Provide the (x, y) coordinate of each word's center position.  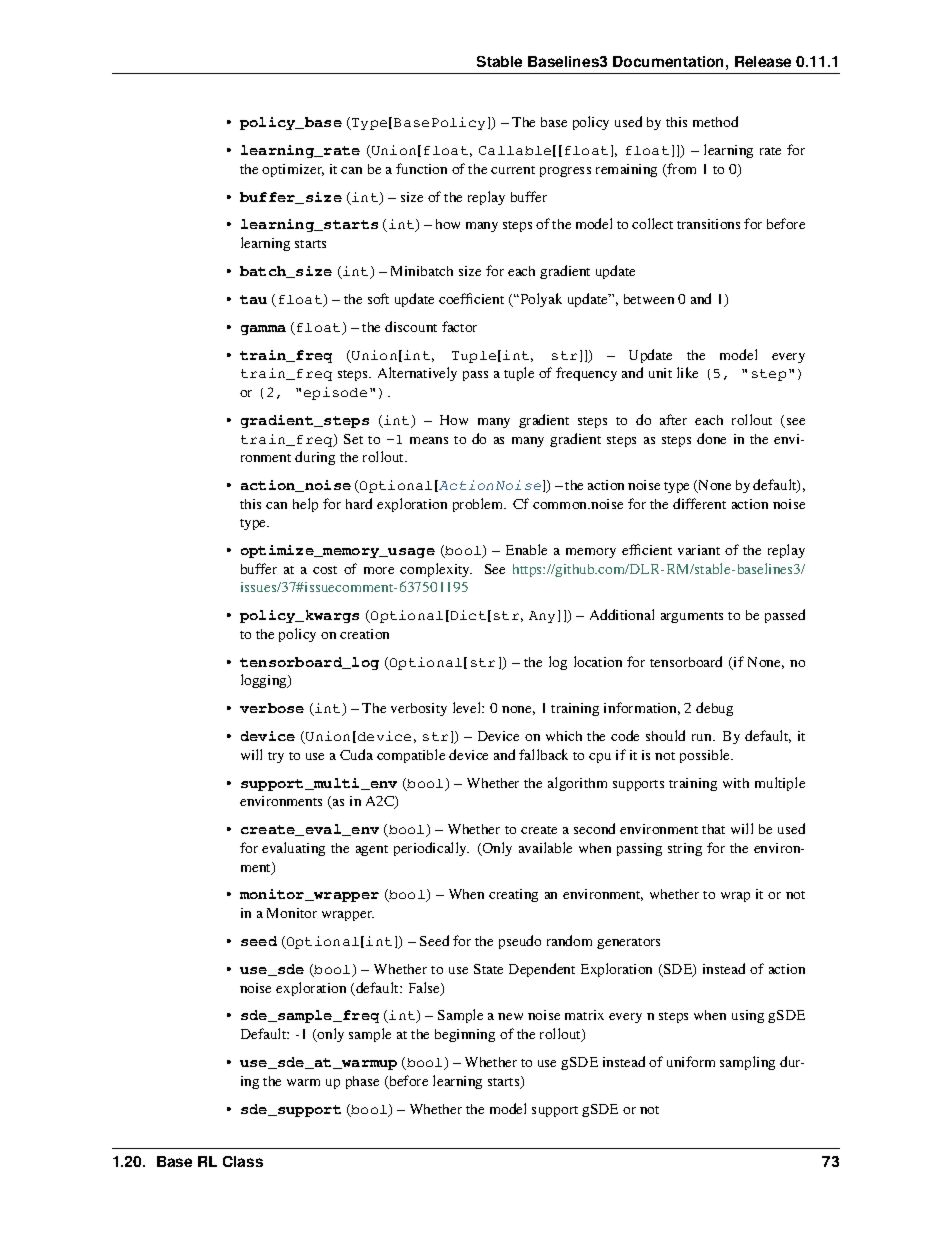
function (421, 168)
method (715, 121)
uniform (691, 1061)
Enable (526, 549)
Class (243, 1161)
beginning (465, 1035)
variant (699, 550)
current (513, 170)
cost (325, 570)
